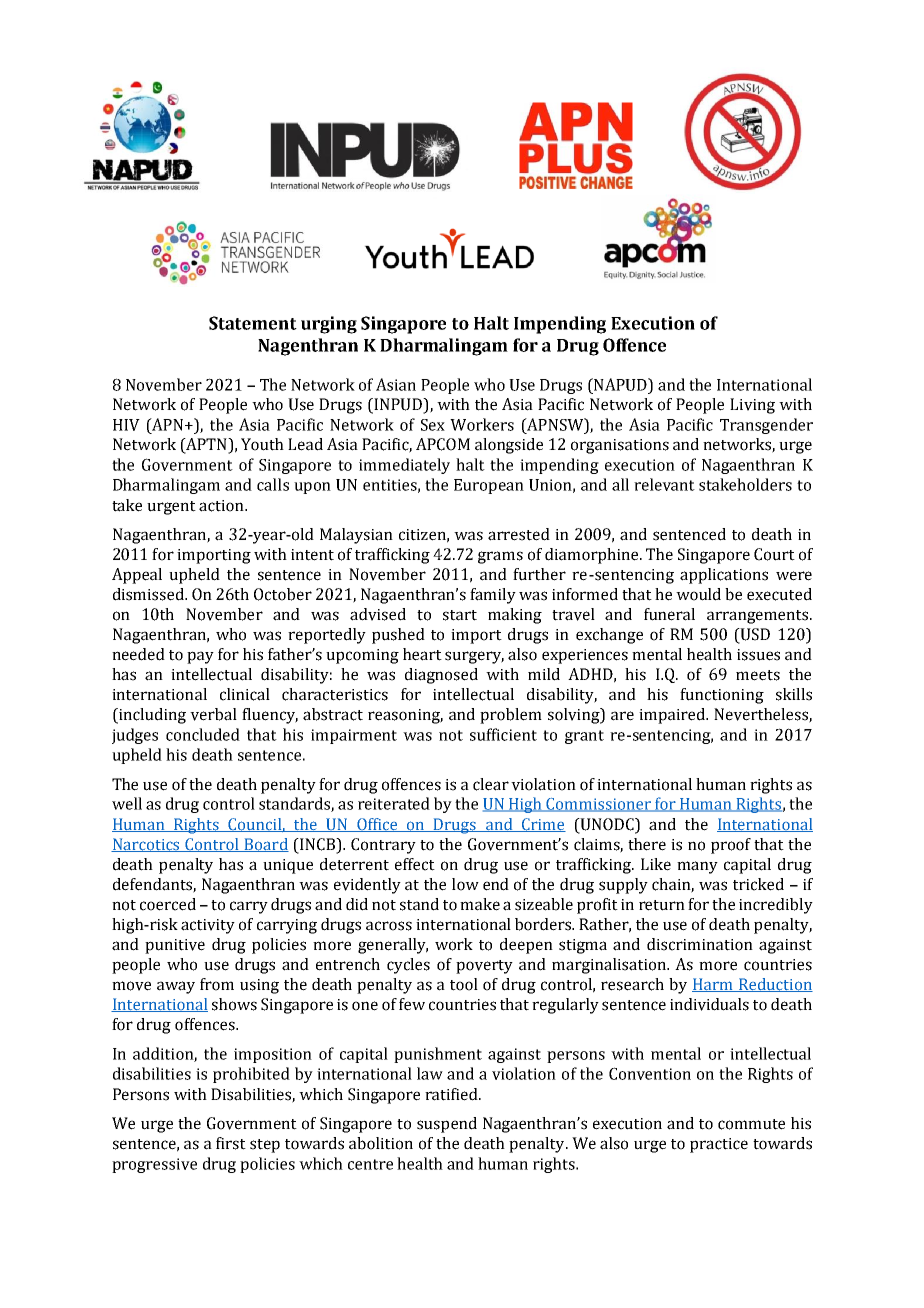  What do you see at coordinates (503, 734) in the document?
I see `sufficient` at bounding box center [503, 734].
